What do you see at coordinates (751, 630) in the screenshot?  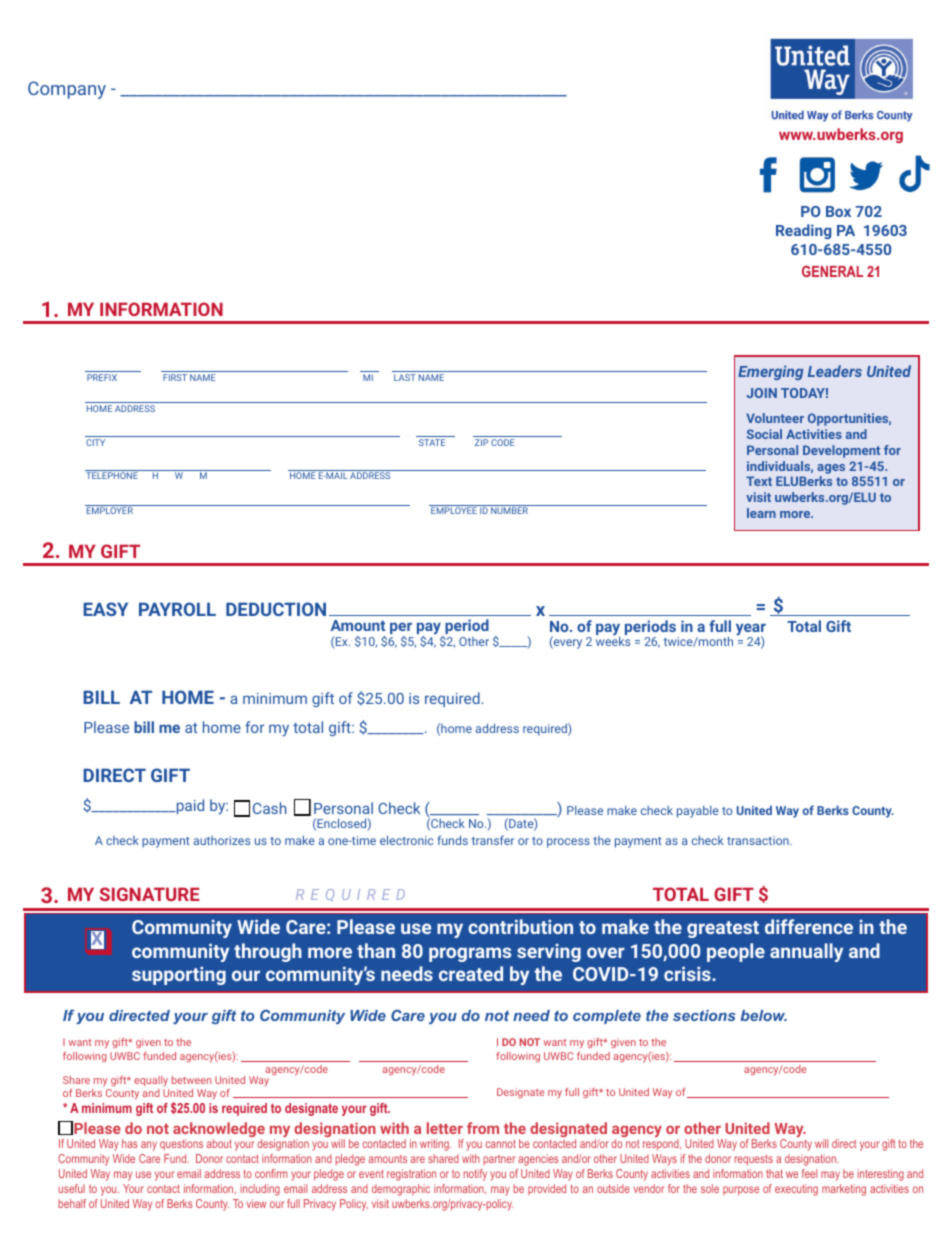 I see `year` at bounding box center [751, 630].
